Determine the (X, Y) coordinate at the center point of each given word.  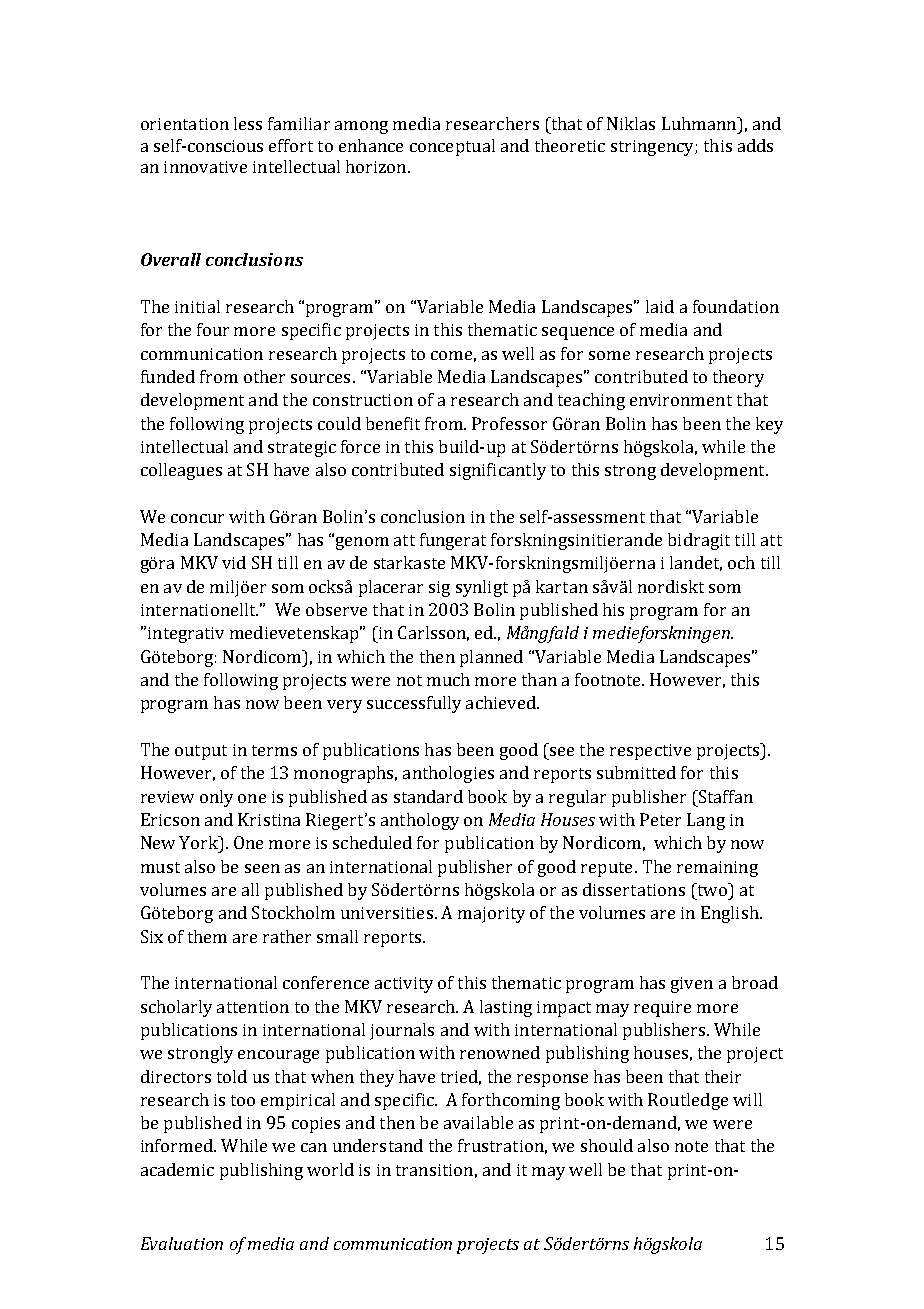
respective (650, 752)
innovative (205, 167)
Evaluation (182, 1243)
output (201, 752)
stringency (653, 148)
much (448, 679)
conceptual (452, 147)
